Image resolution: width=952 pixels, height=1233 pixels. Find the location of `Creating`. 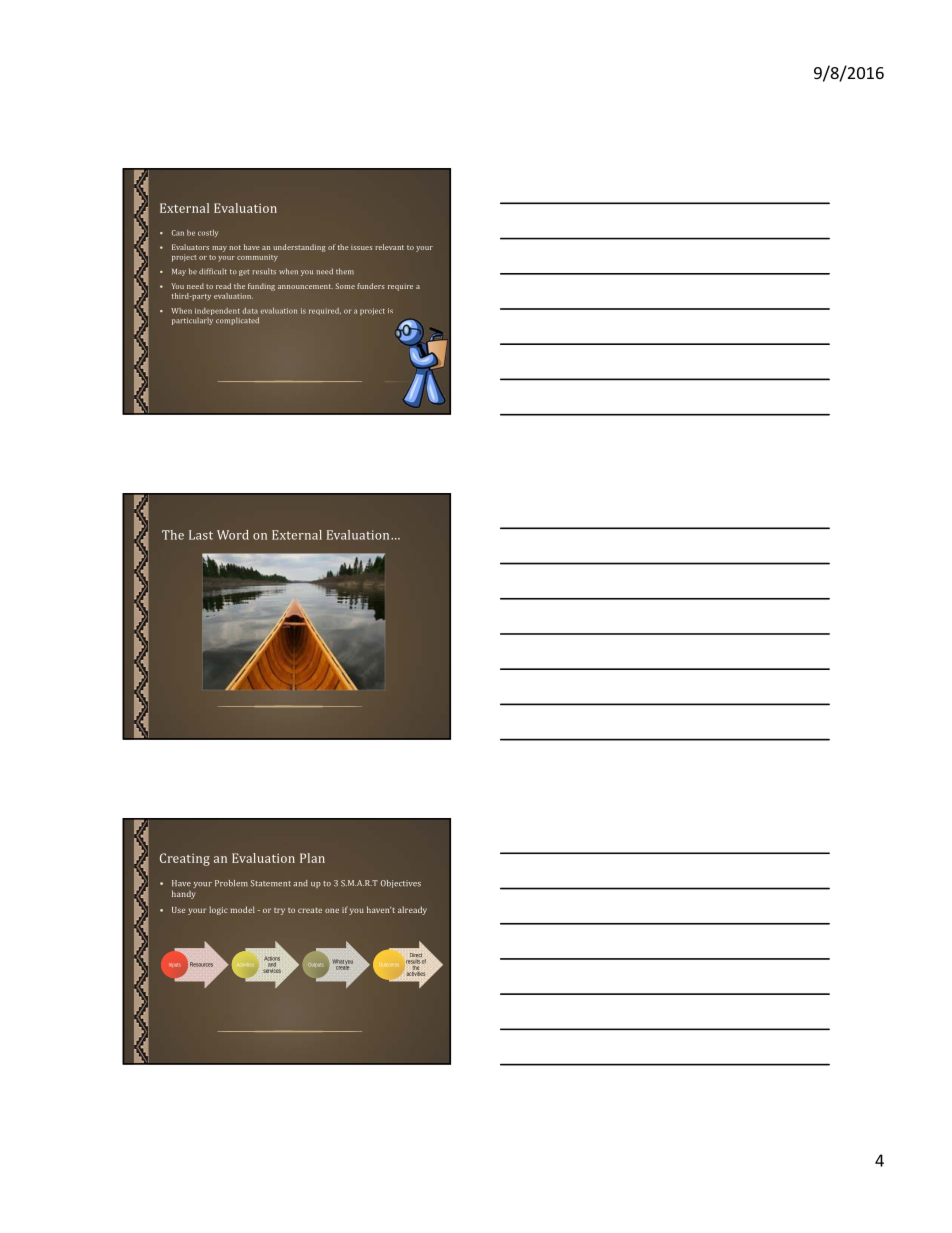

Creating is located at coordinates (185, 859).
